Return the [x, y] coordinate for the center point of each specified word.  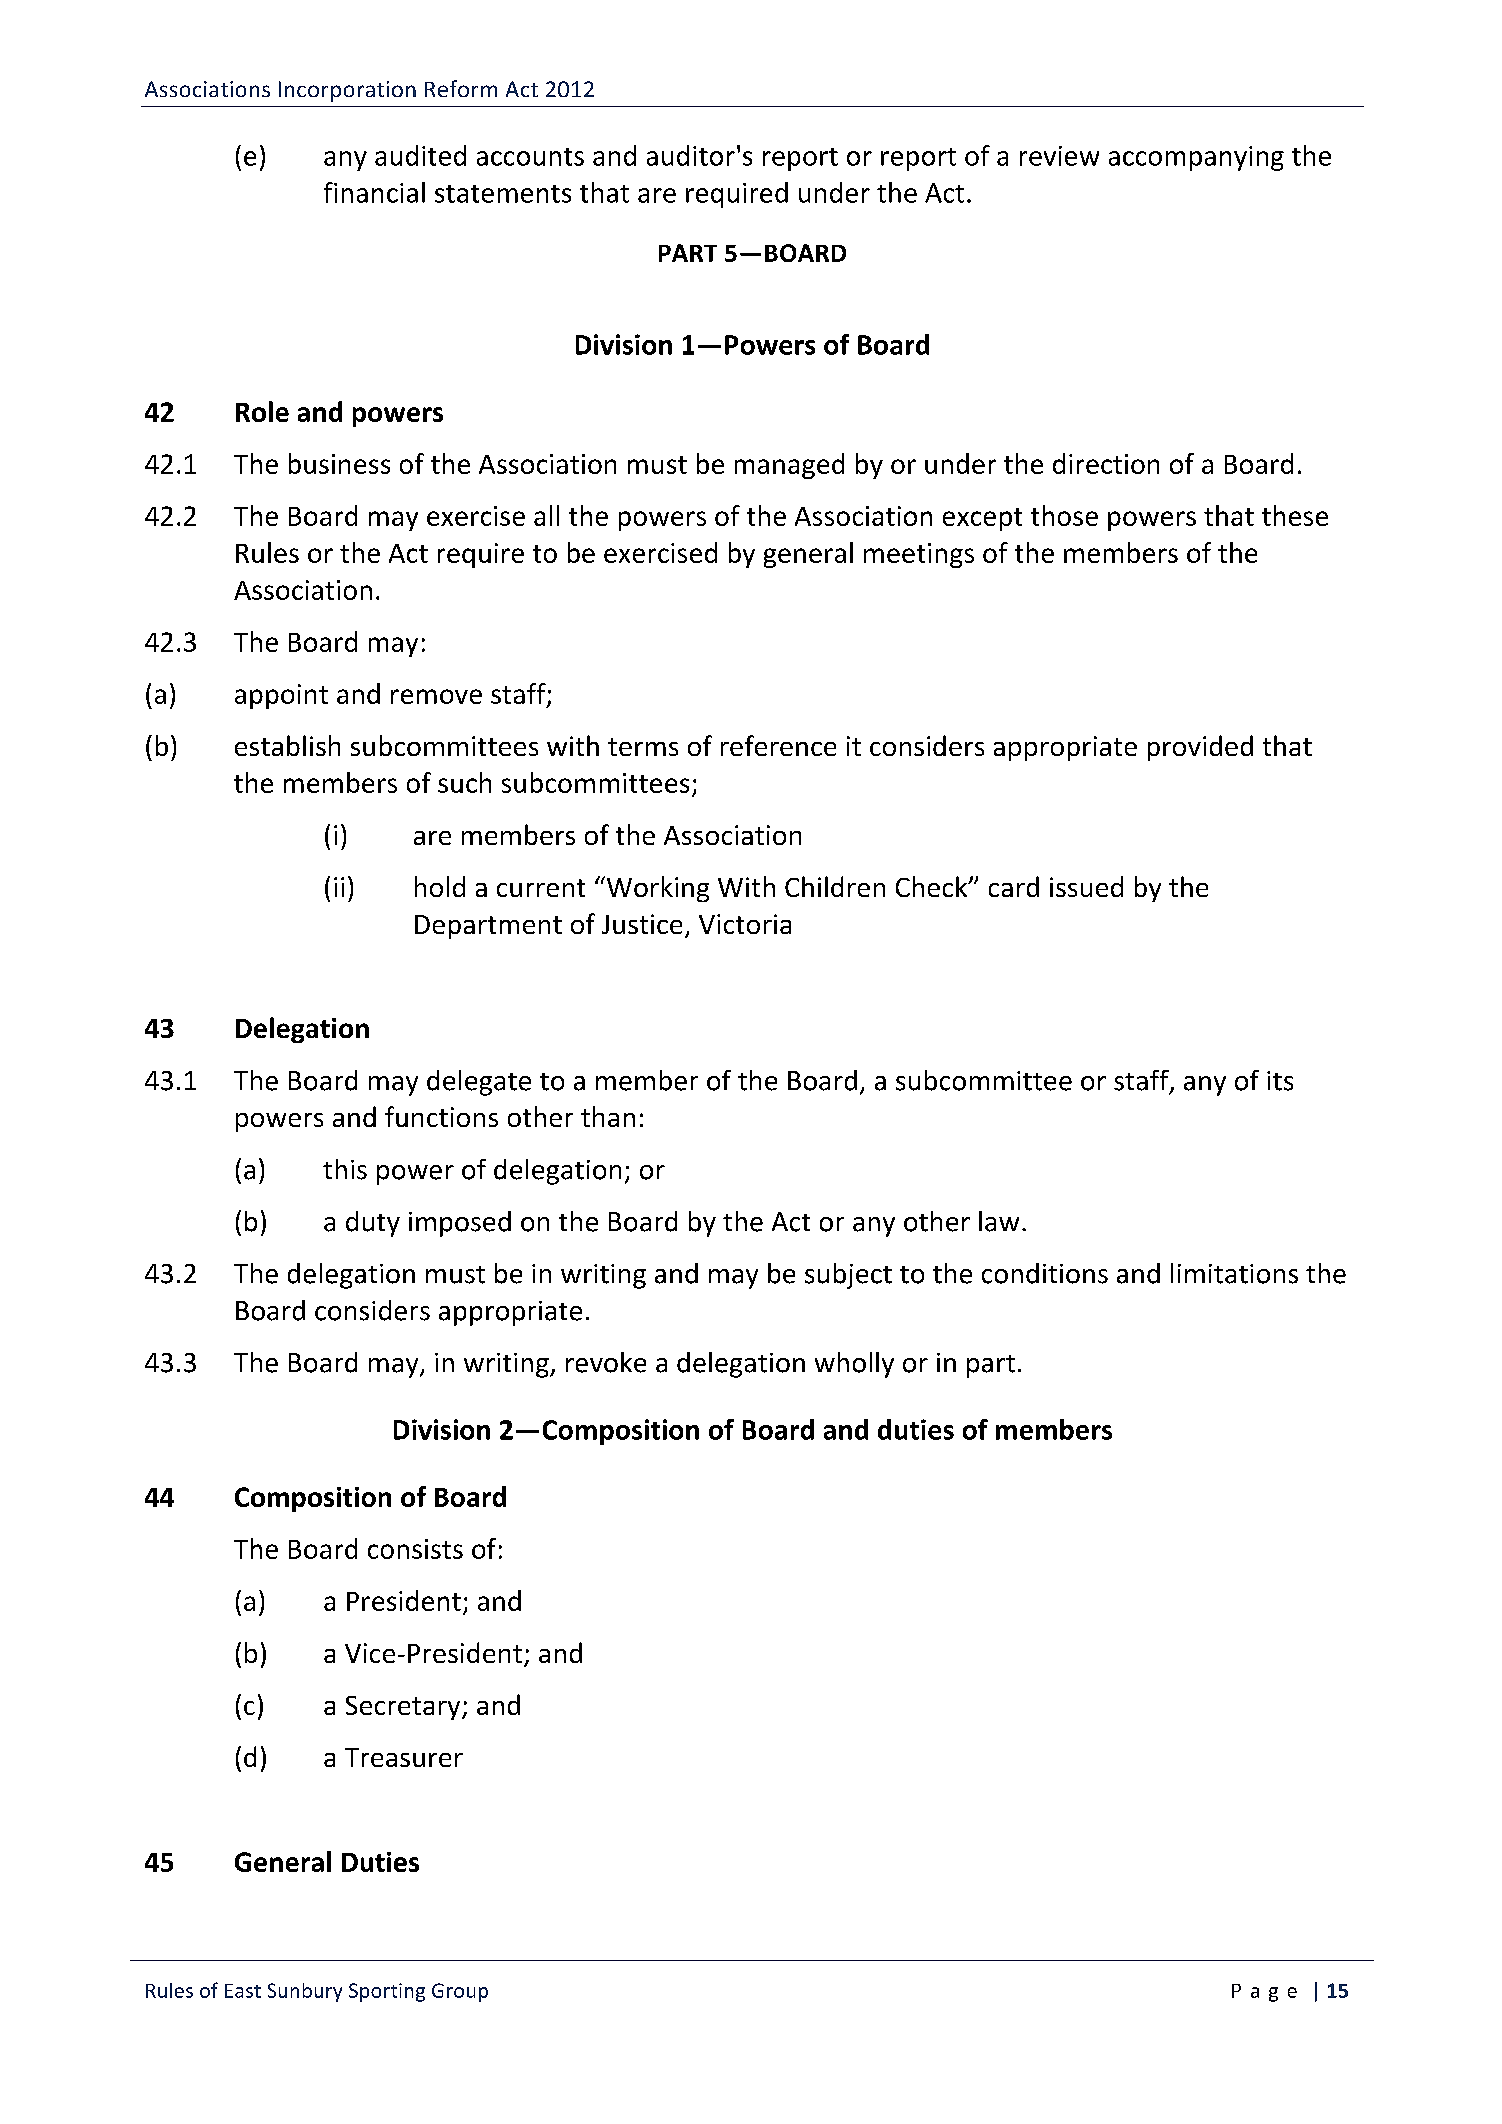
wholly [854, 1365]
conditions [1045, 1273]
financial [374, 192]
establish [287, 745]
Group [460, 1992]
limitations [1234, 1273]
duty [373, 1224]
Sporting [387, 1992]
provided [1200, 748]
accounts [530, 157]
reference [778, 745]
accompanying [1196, 158]
